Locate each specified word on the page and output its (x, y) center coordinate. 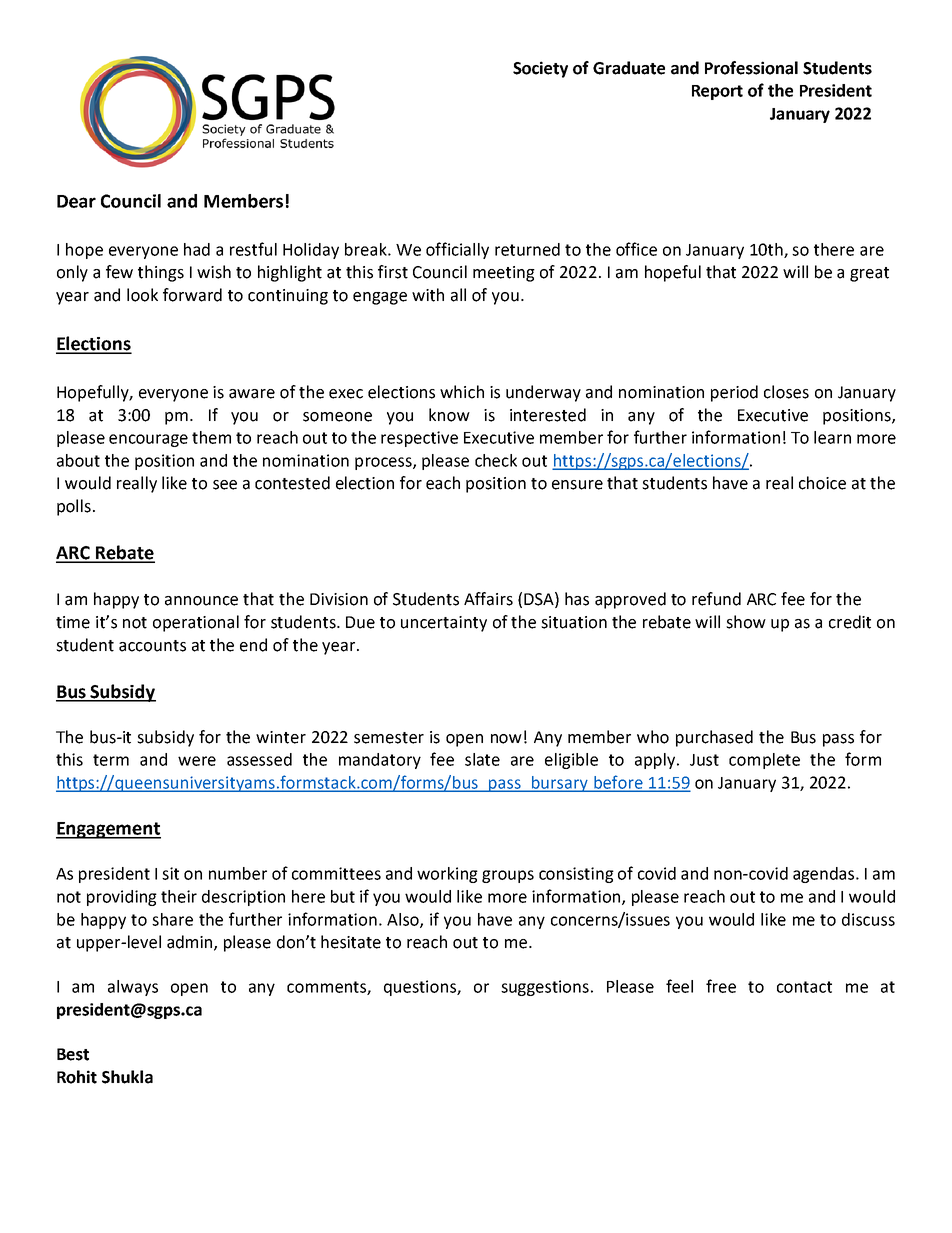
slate (482, 759)
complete (764, 761)
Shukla (127, 1077)
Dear (76, 201)
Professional (751, 68)
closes (786, 392)
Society (540, 69)
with (428, 295)
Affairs (488, 599)
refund (716, 599)
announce (201, 601)
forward (192, 295)
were (197, 761)
